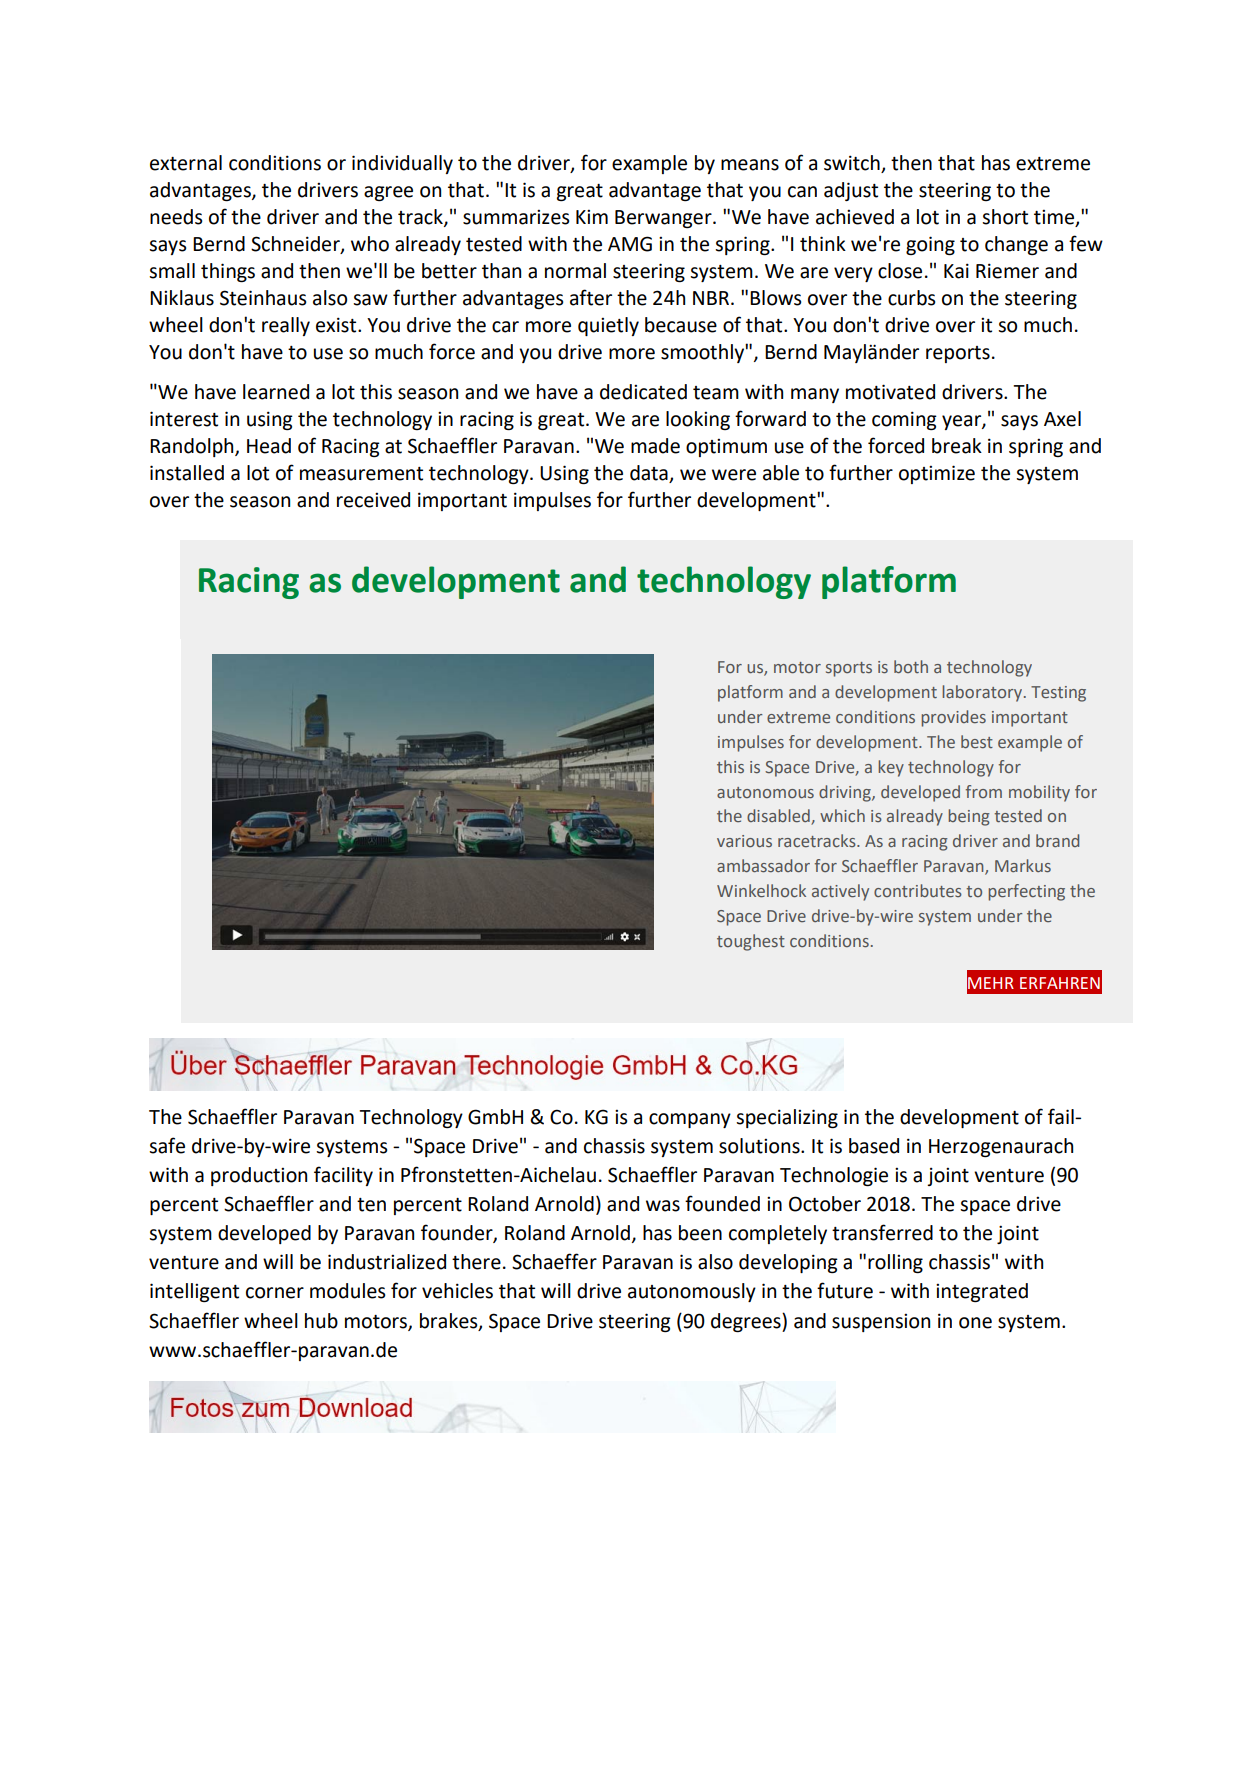  What do you see at coordinates (744, 841) in the screenshot?
I see `various` at bounding box center [744, 841].
